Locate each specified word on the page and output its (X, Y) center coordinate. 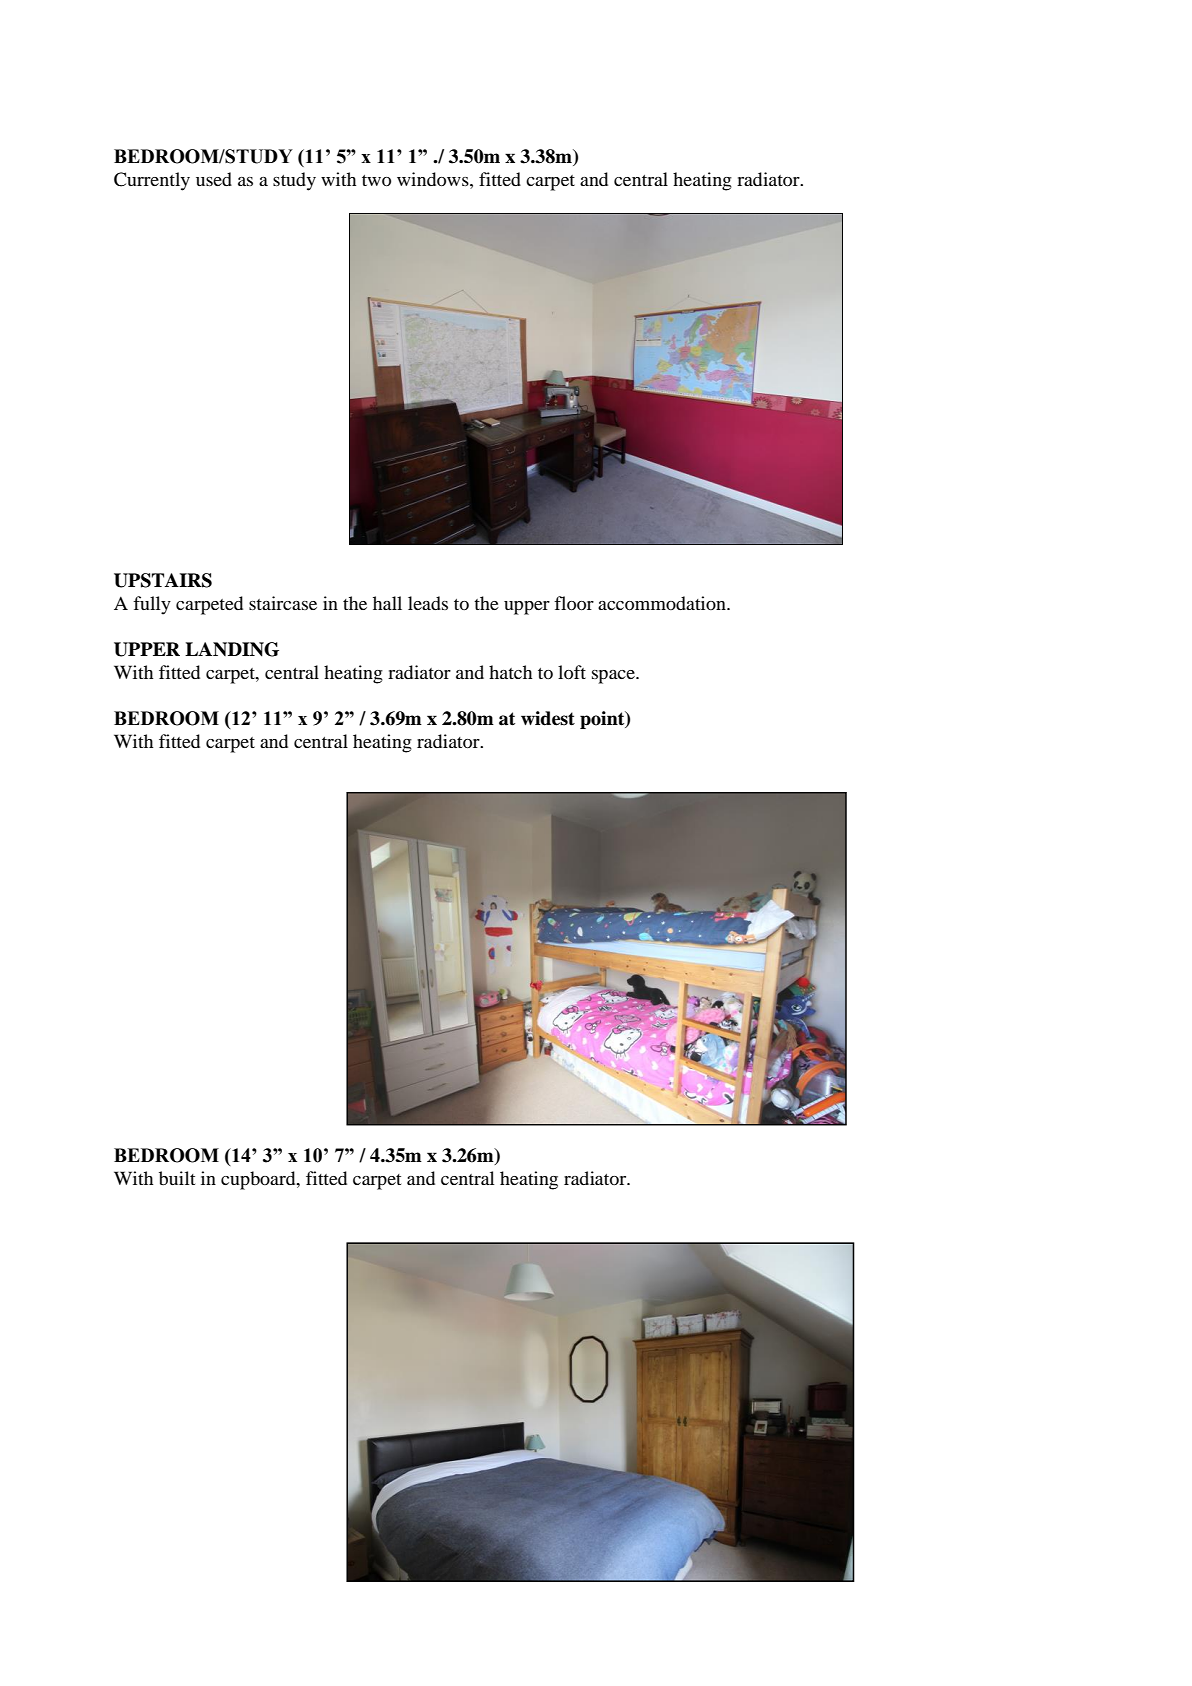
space (614, 677)
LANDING (232, 649)
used (214, 179)
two (376, 180)
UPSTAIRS (163, 580)
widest (548, 718)
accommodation (663, 603)
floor (574, 603)
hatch (510, 672)
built (177, 1178)
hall (387, 603)
